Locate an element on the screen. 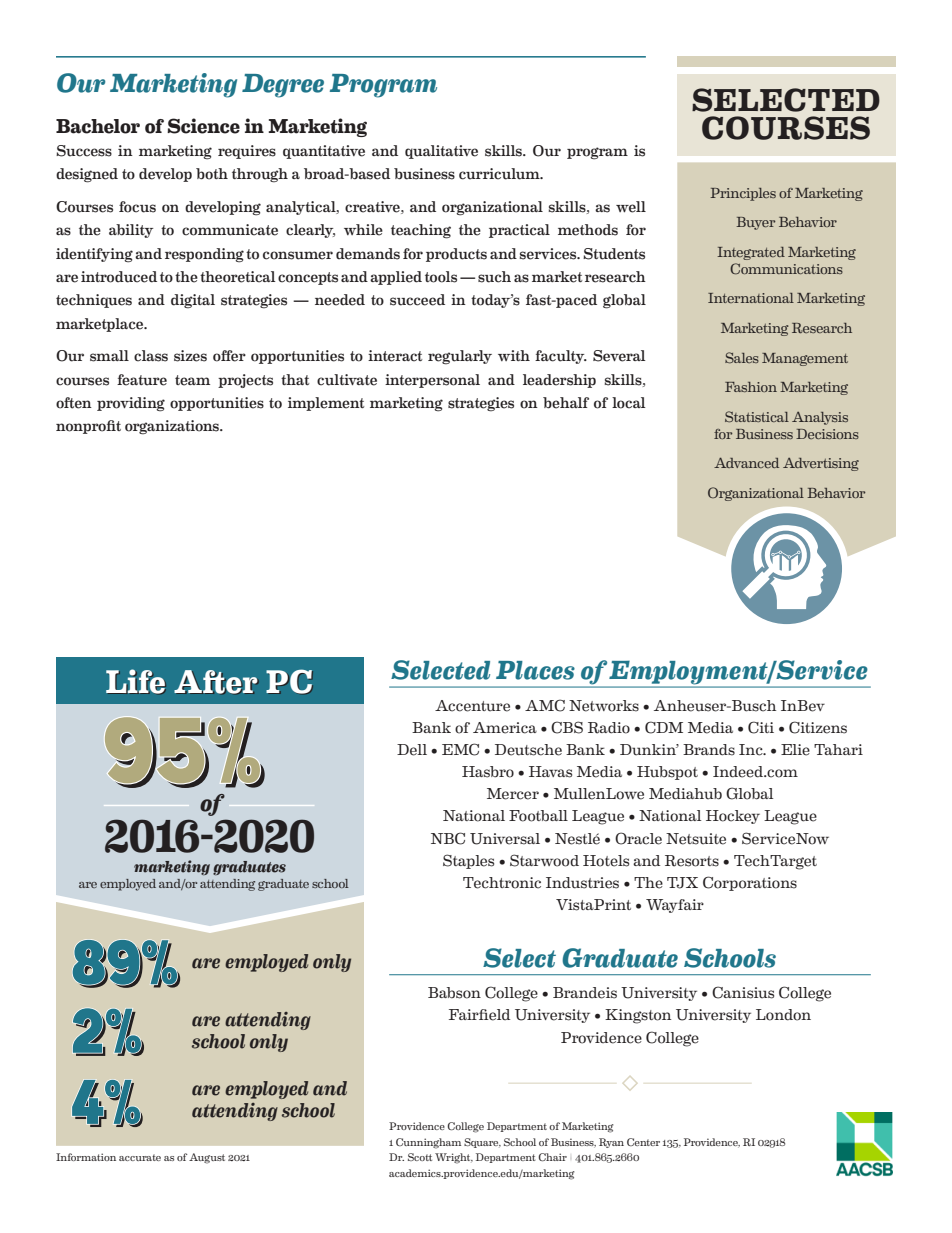 The width and height of the screenshot is (952, 1233). Places is located at coordinates (535, 670).
